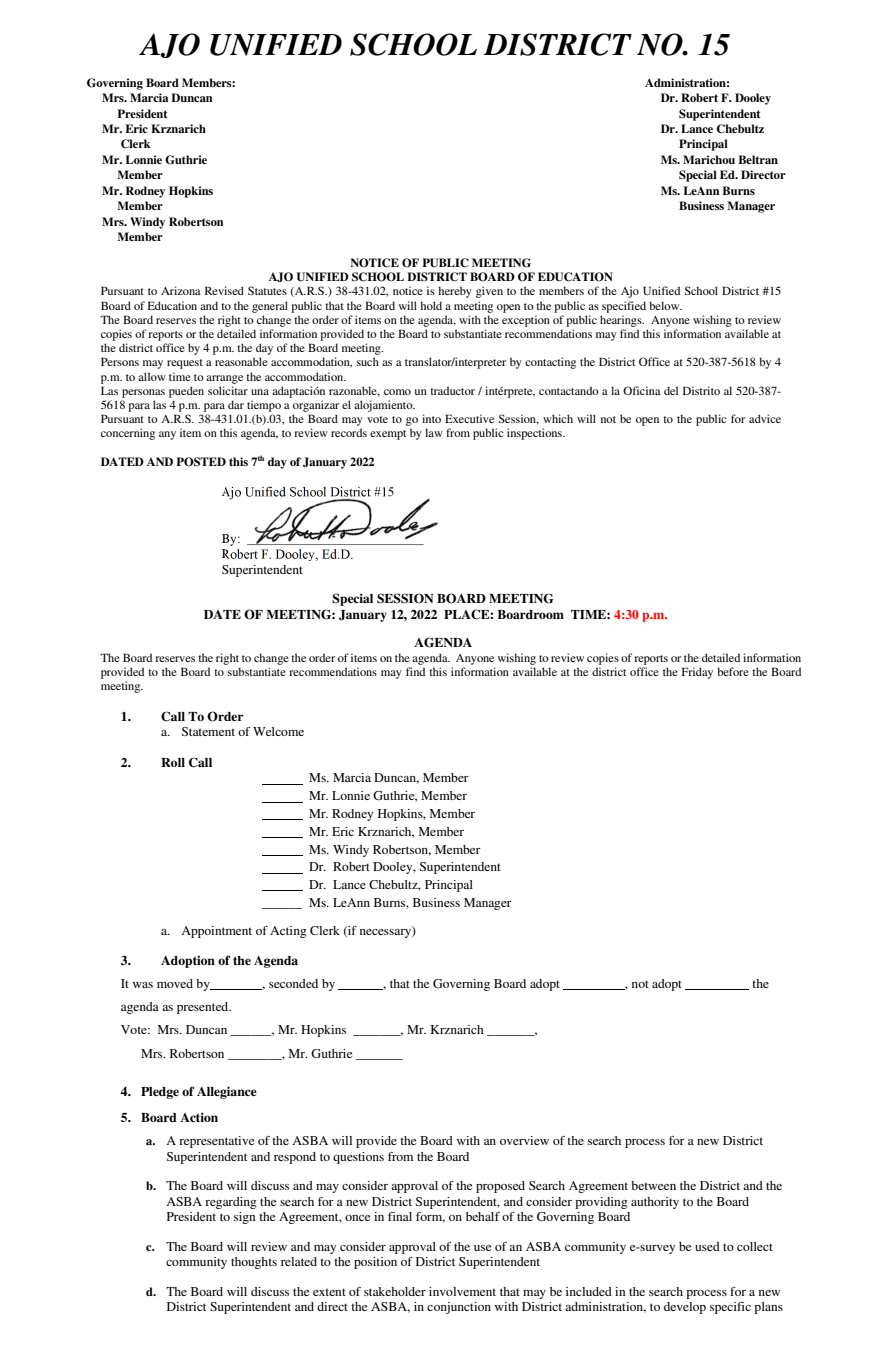 This document has height=1372, width=887. I want to click on Arizona, so click(181, 290).
